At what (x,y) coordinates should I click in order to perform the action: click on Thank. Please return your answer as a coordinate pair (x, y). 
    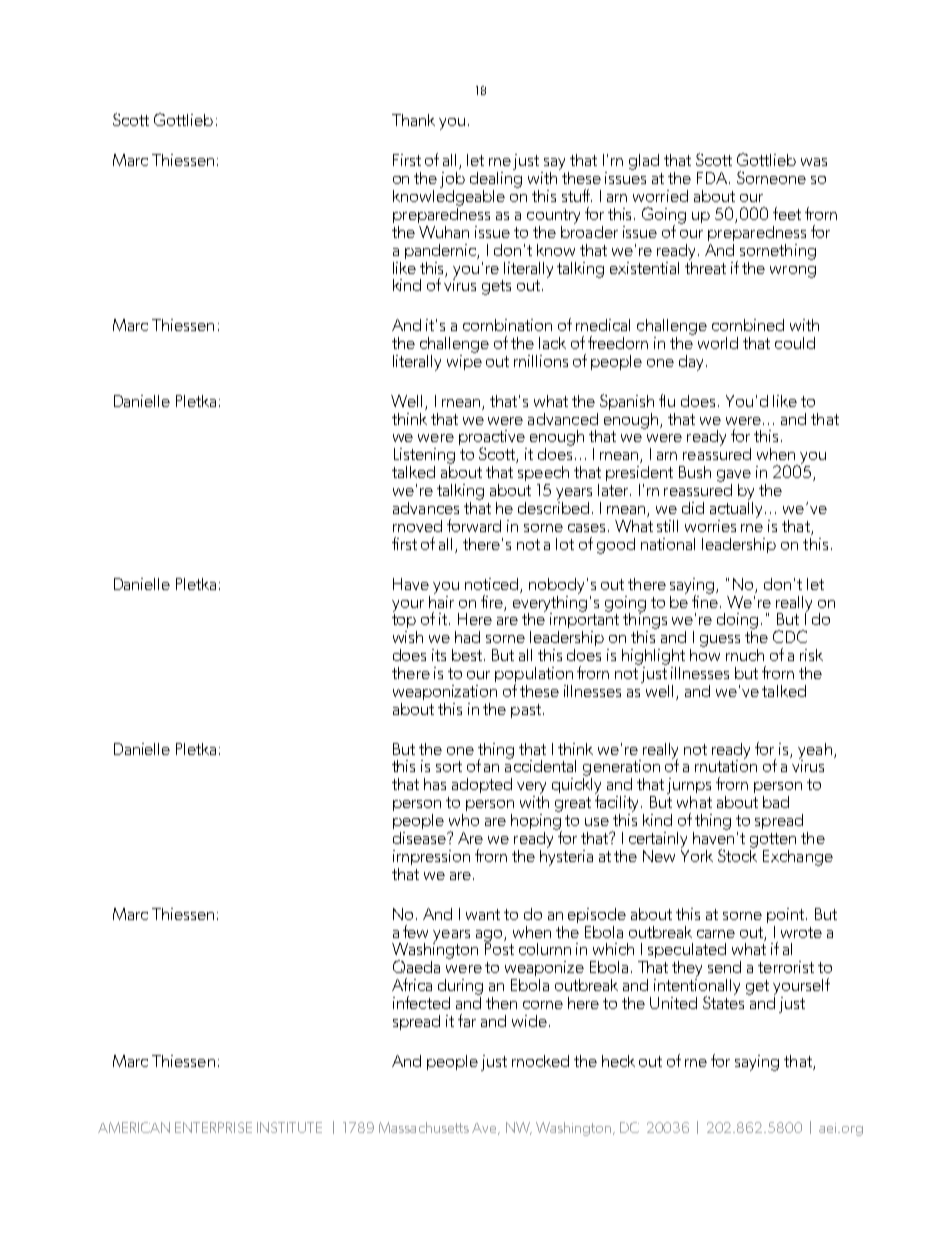
    Looking at the image, I should click on (413, 120).
